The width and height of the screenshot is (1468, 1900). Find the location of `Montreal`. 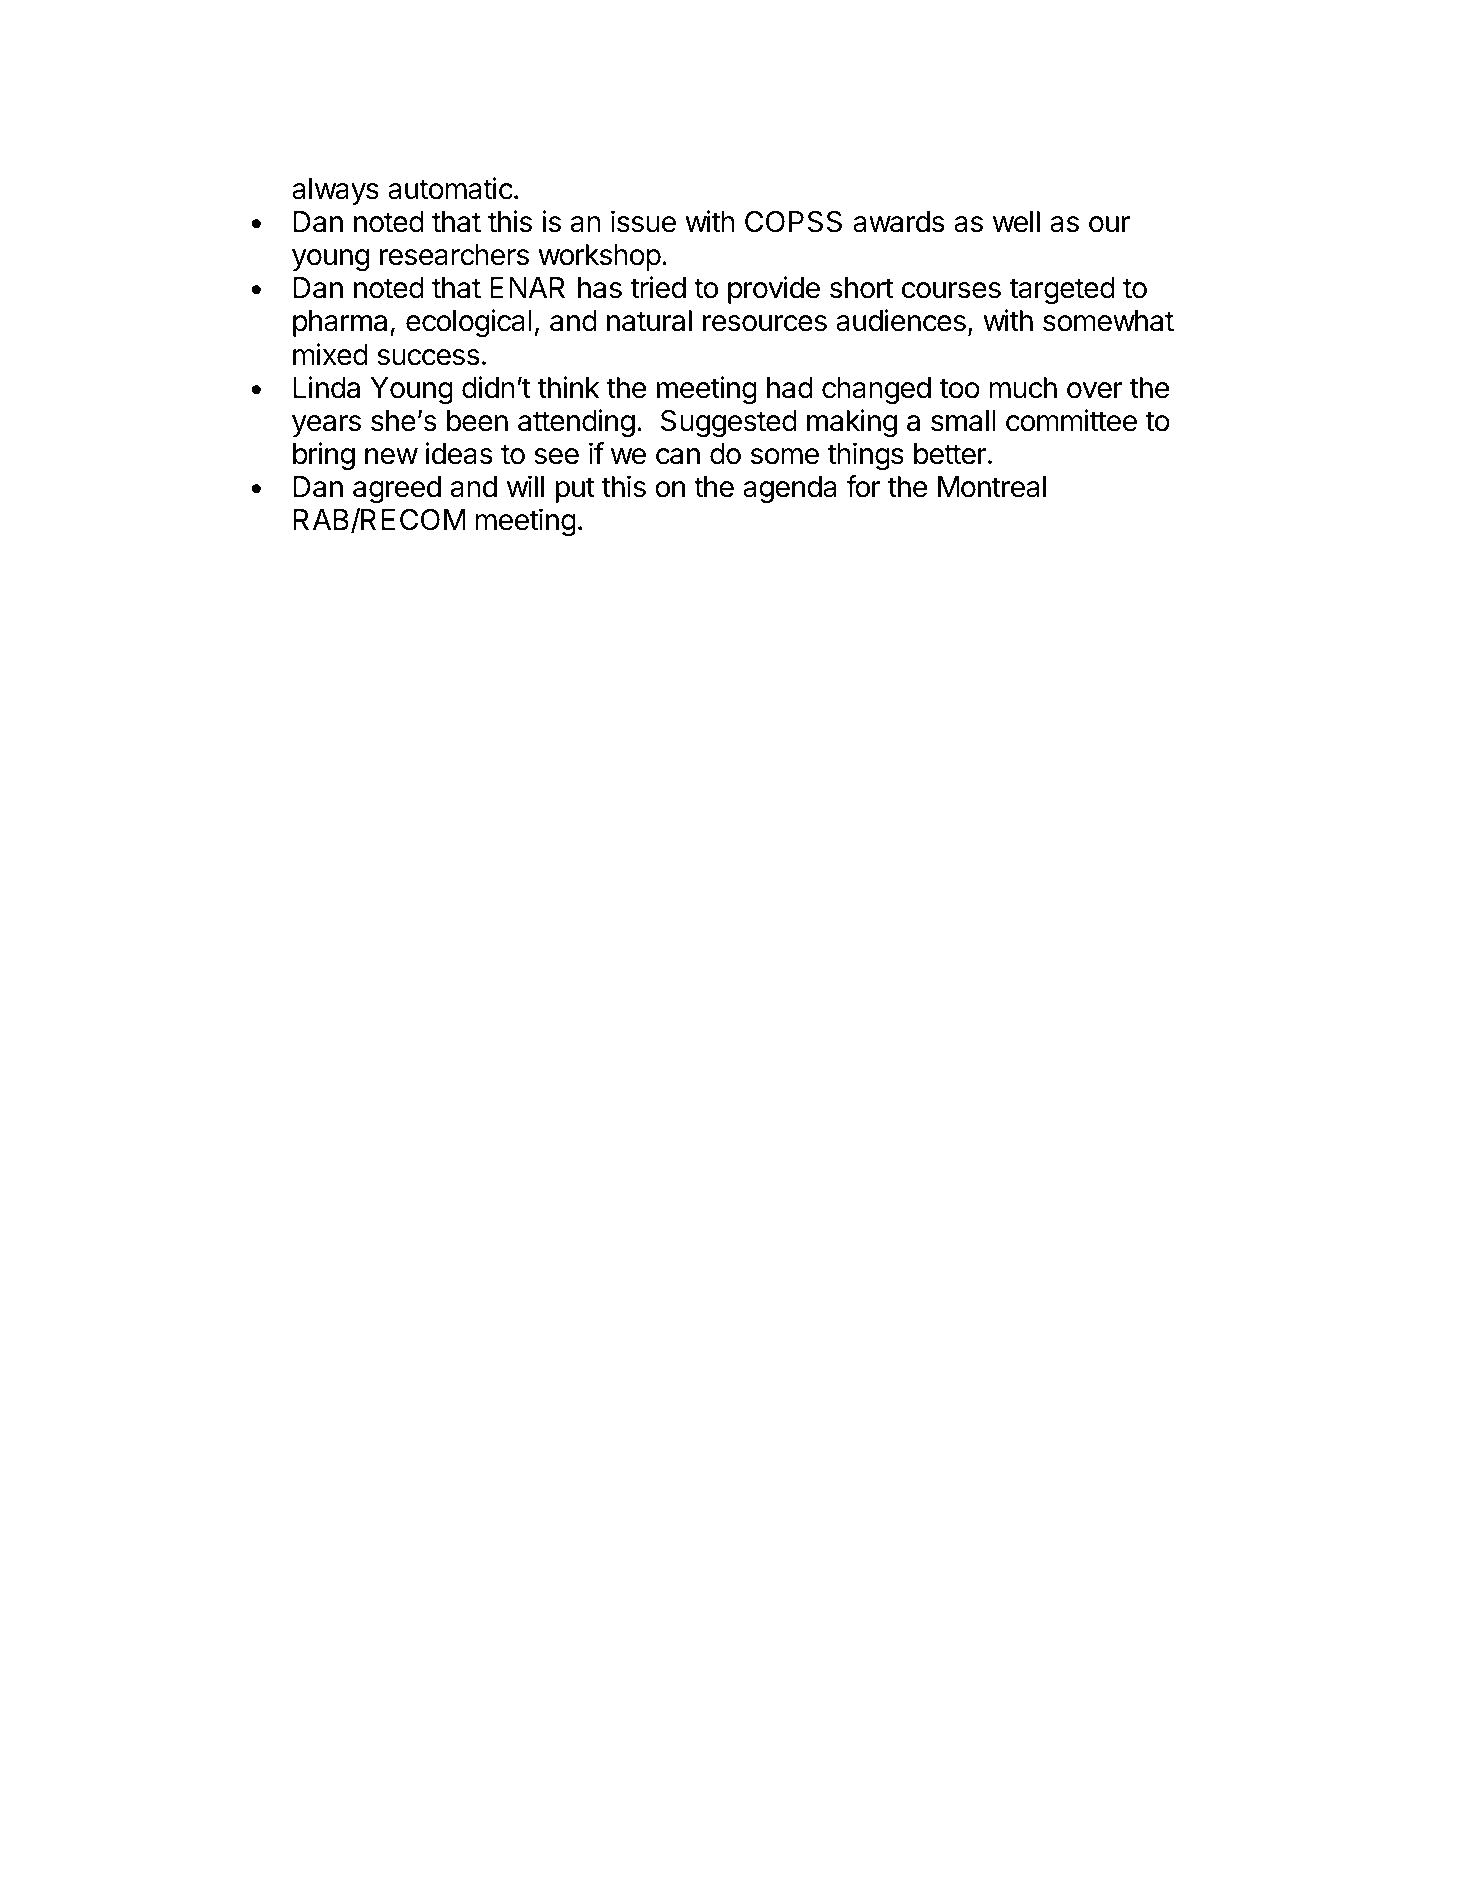

Montreal is located at coordinates (992, 487).
